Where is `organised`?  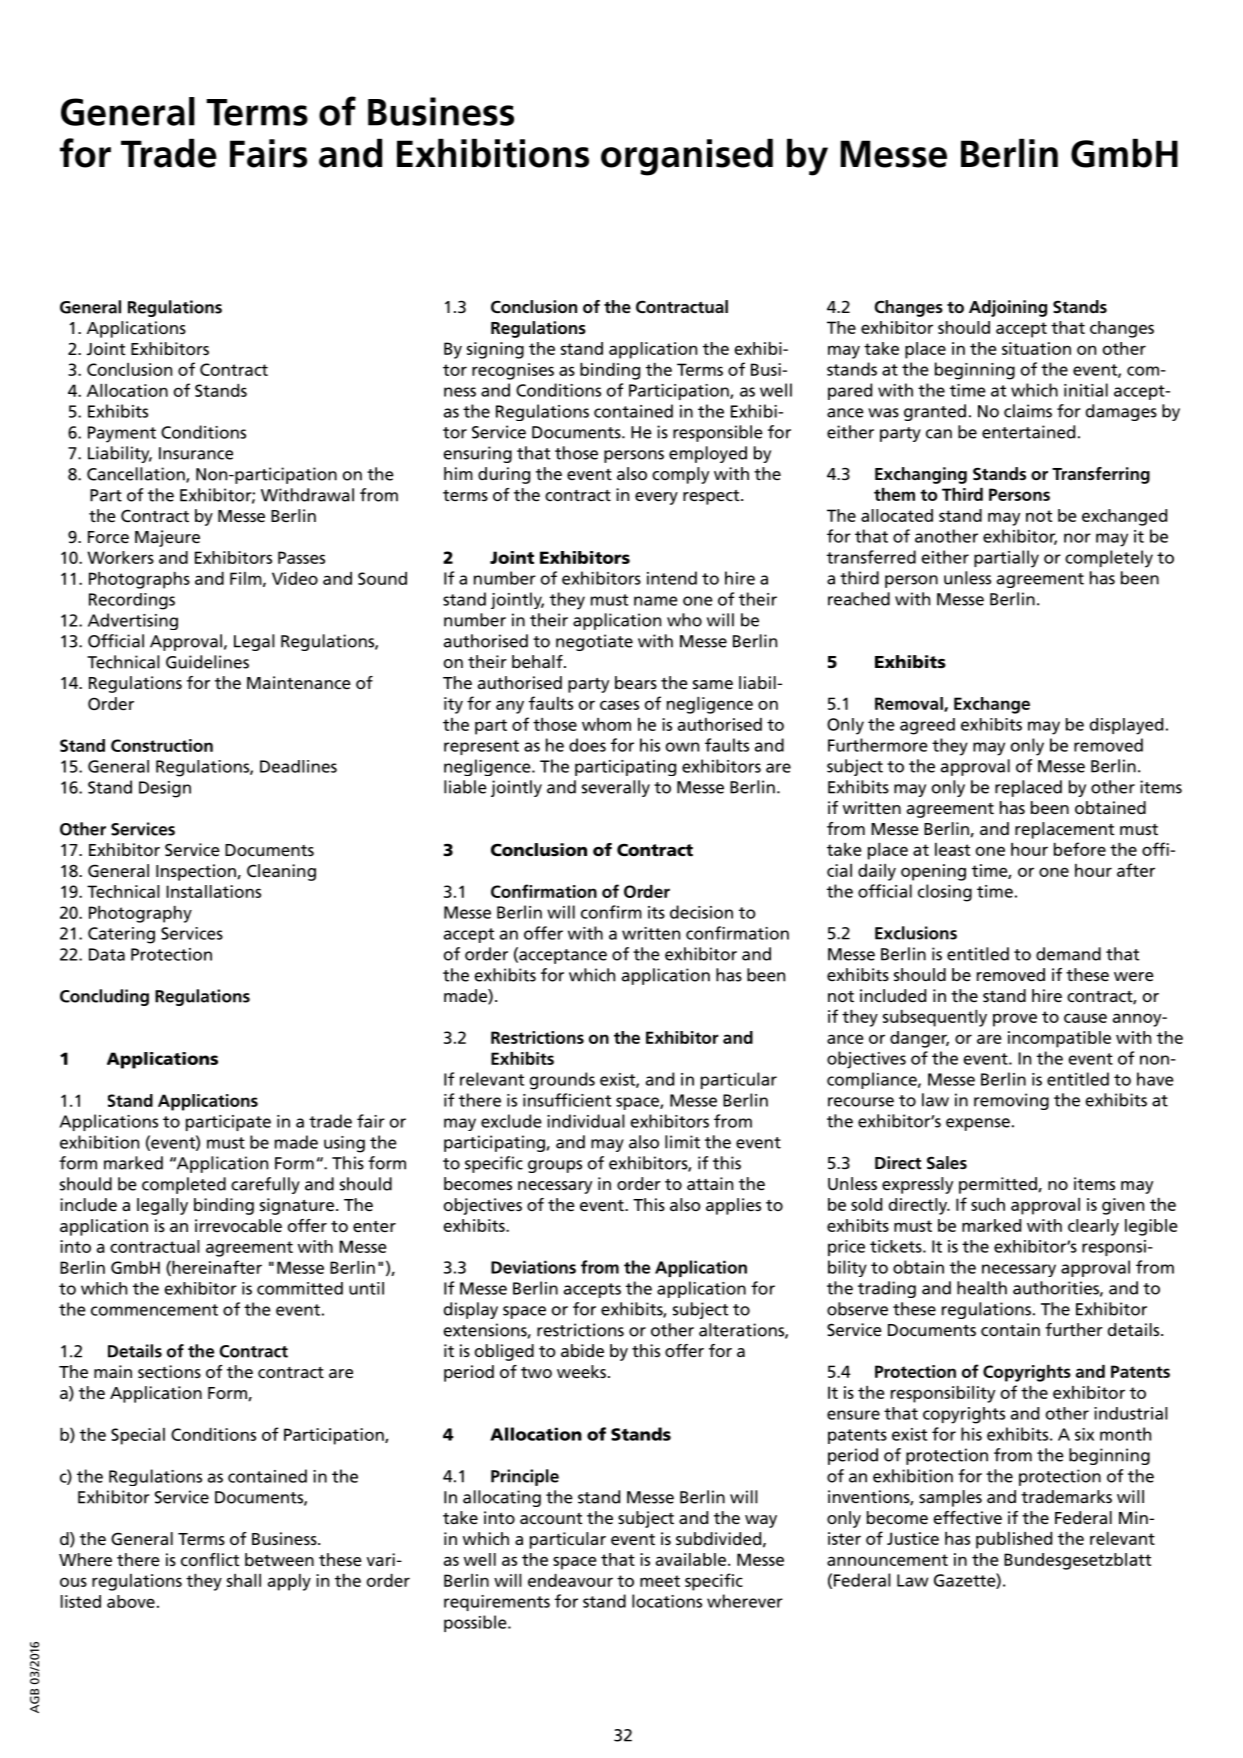
organised is located at coordinates (687, 157).
